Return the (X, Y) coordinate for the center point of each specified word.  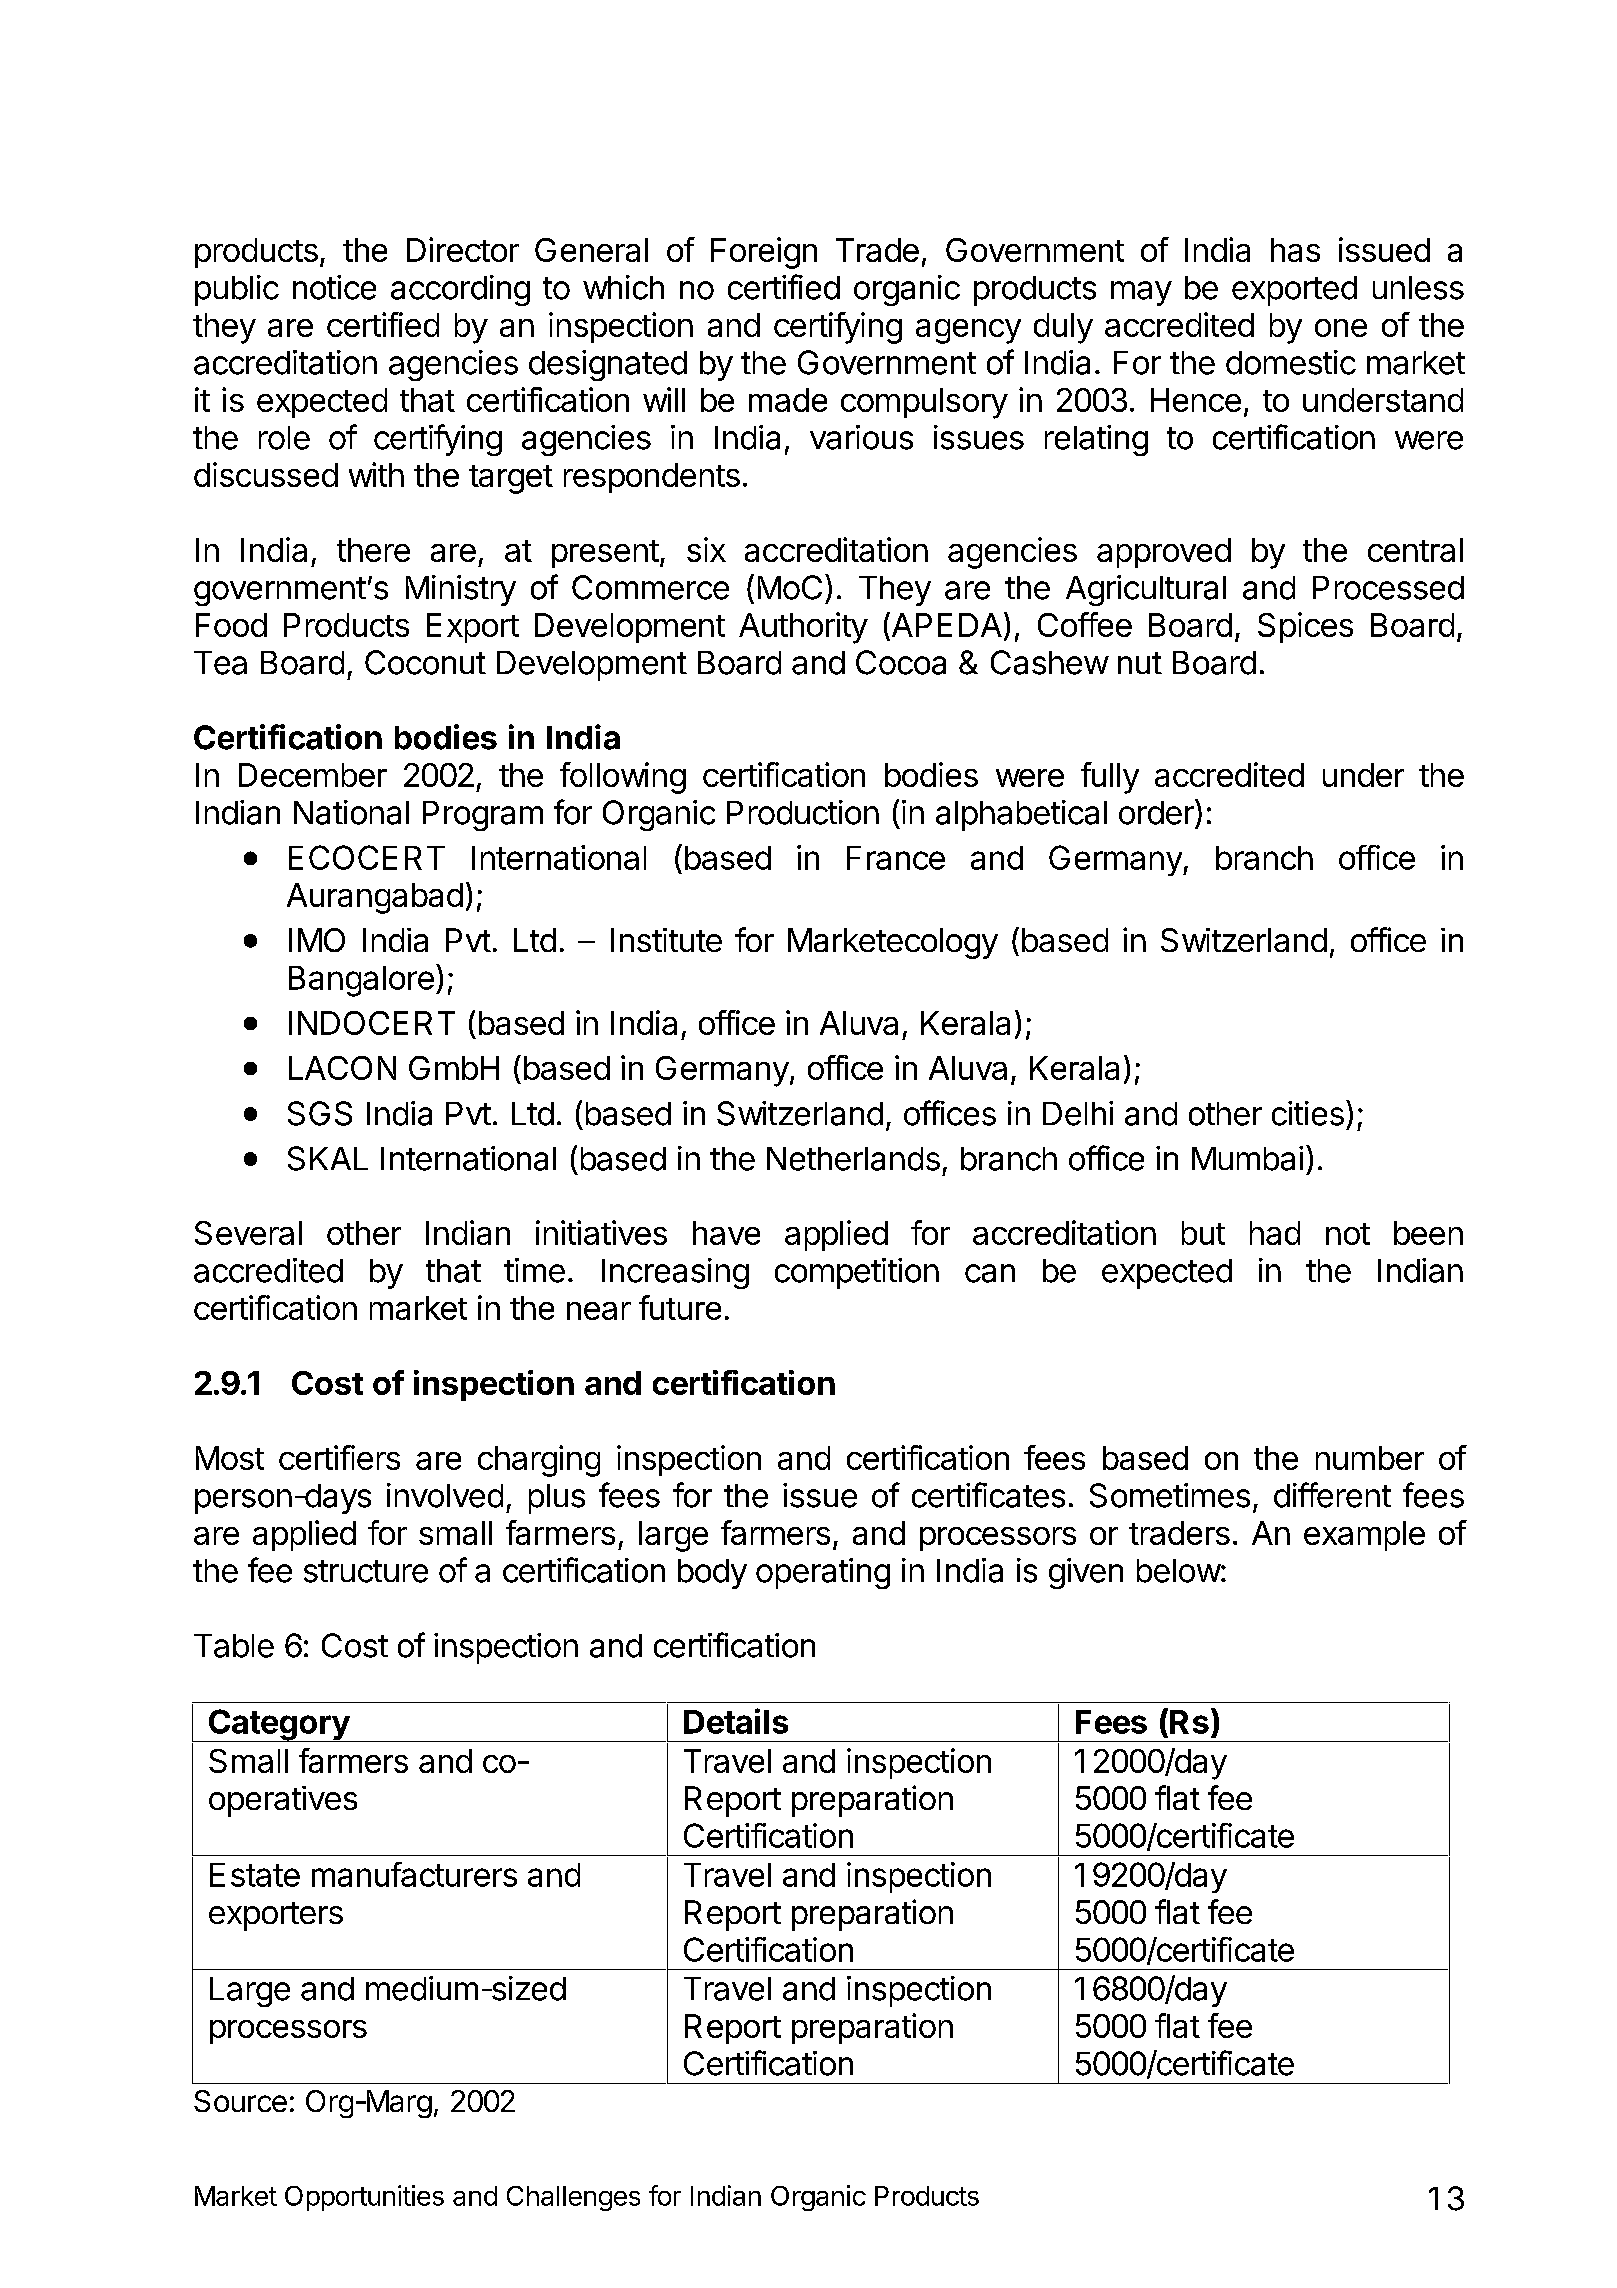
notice (334, 287)
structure (366, 1571)
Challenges (573, 2198)
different (1332, 1495)
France (896, 858)
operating (823, 1573)
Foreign (764, 253)
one (1341, 328)
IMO (317, 940)
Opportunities (364, 2198)
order (1157, 812)
